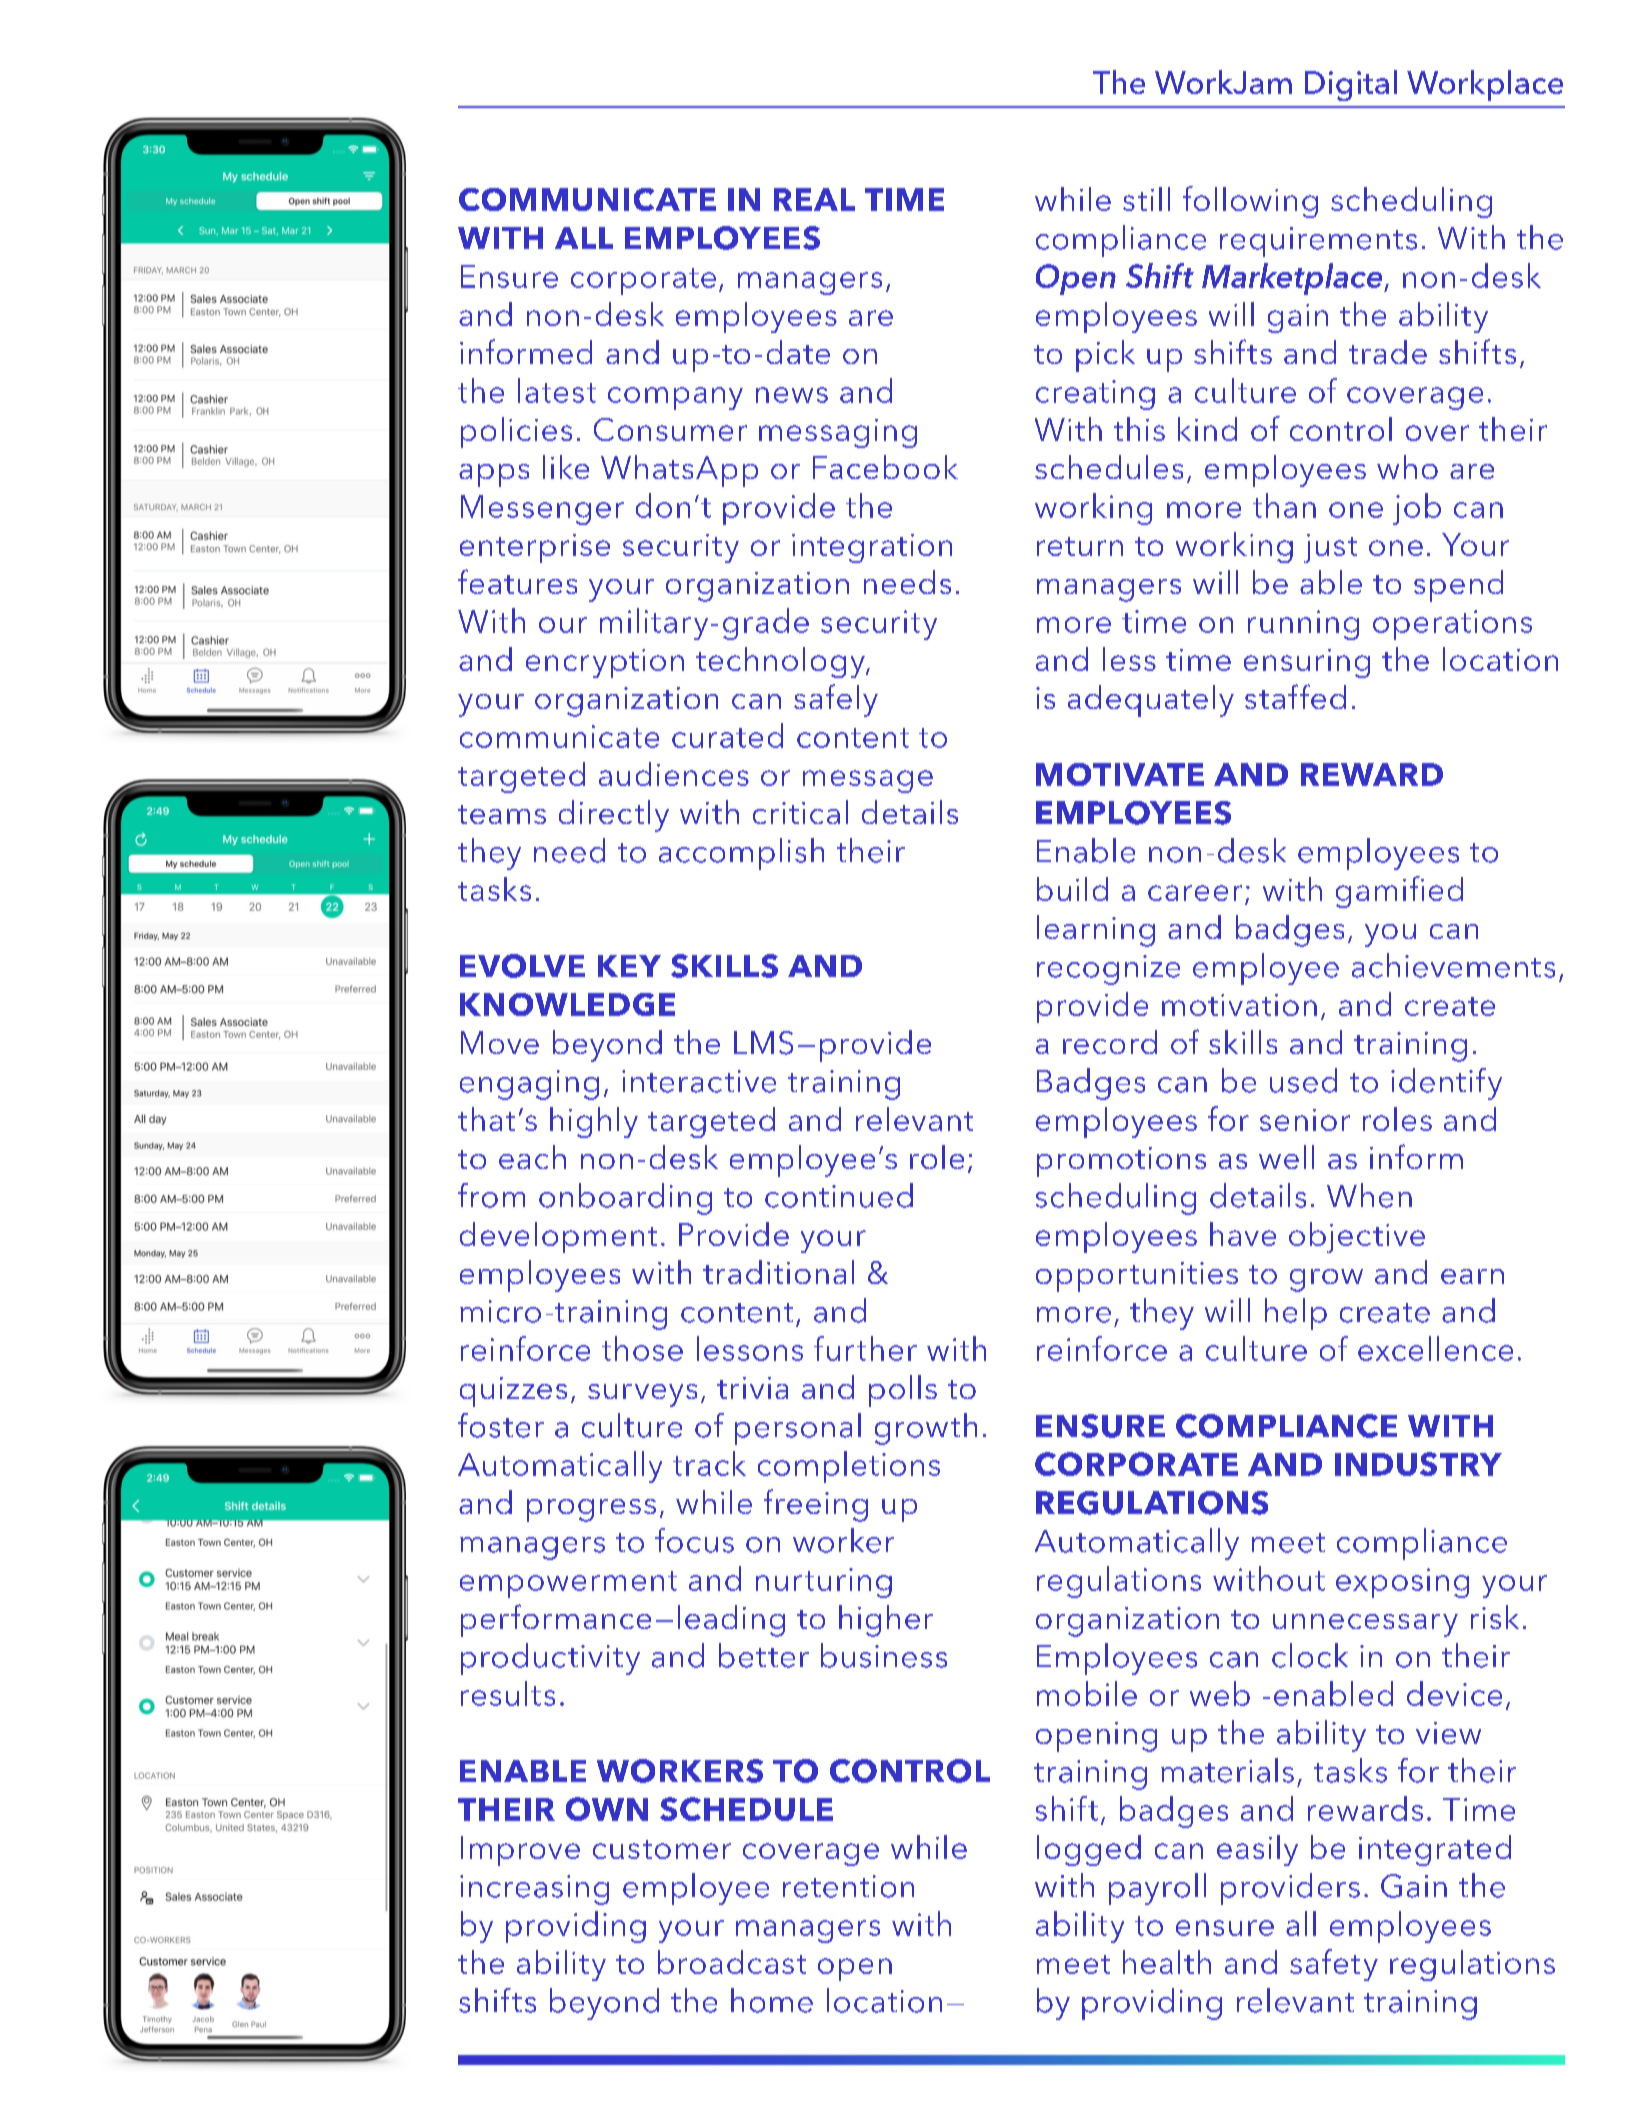 Image resolution: width=1629 pixels, height=2108 pixels. What do you see at coordinates (1334, 1965) in the screenshot?
I see `safety` at bounding box center [1334, 1965].
